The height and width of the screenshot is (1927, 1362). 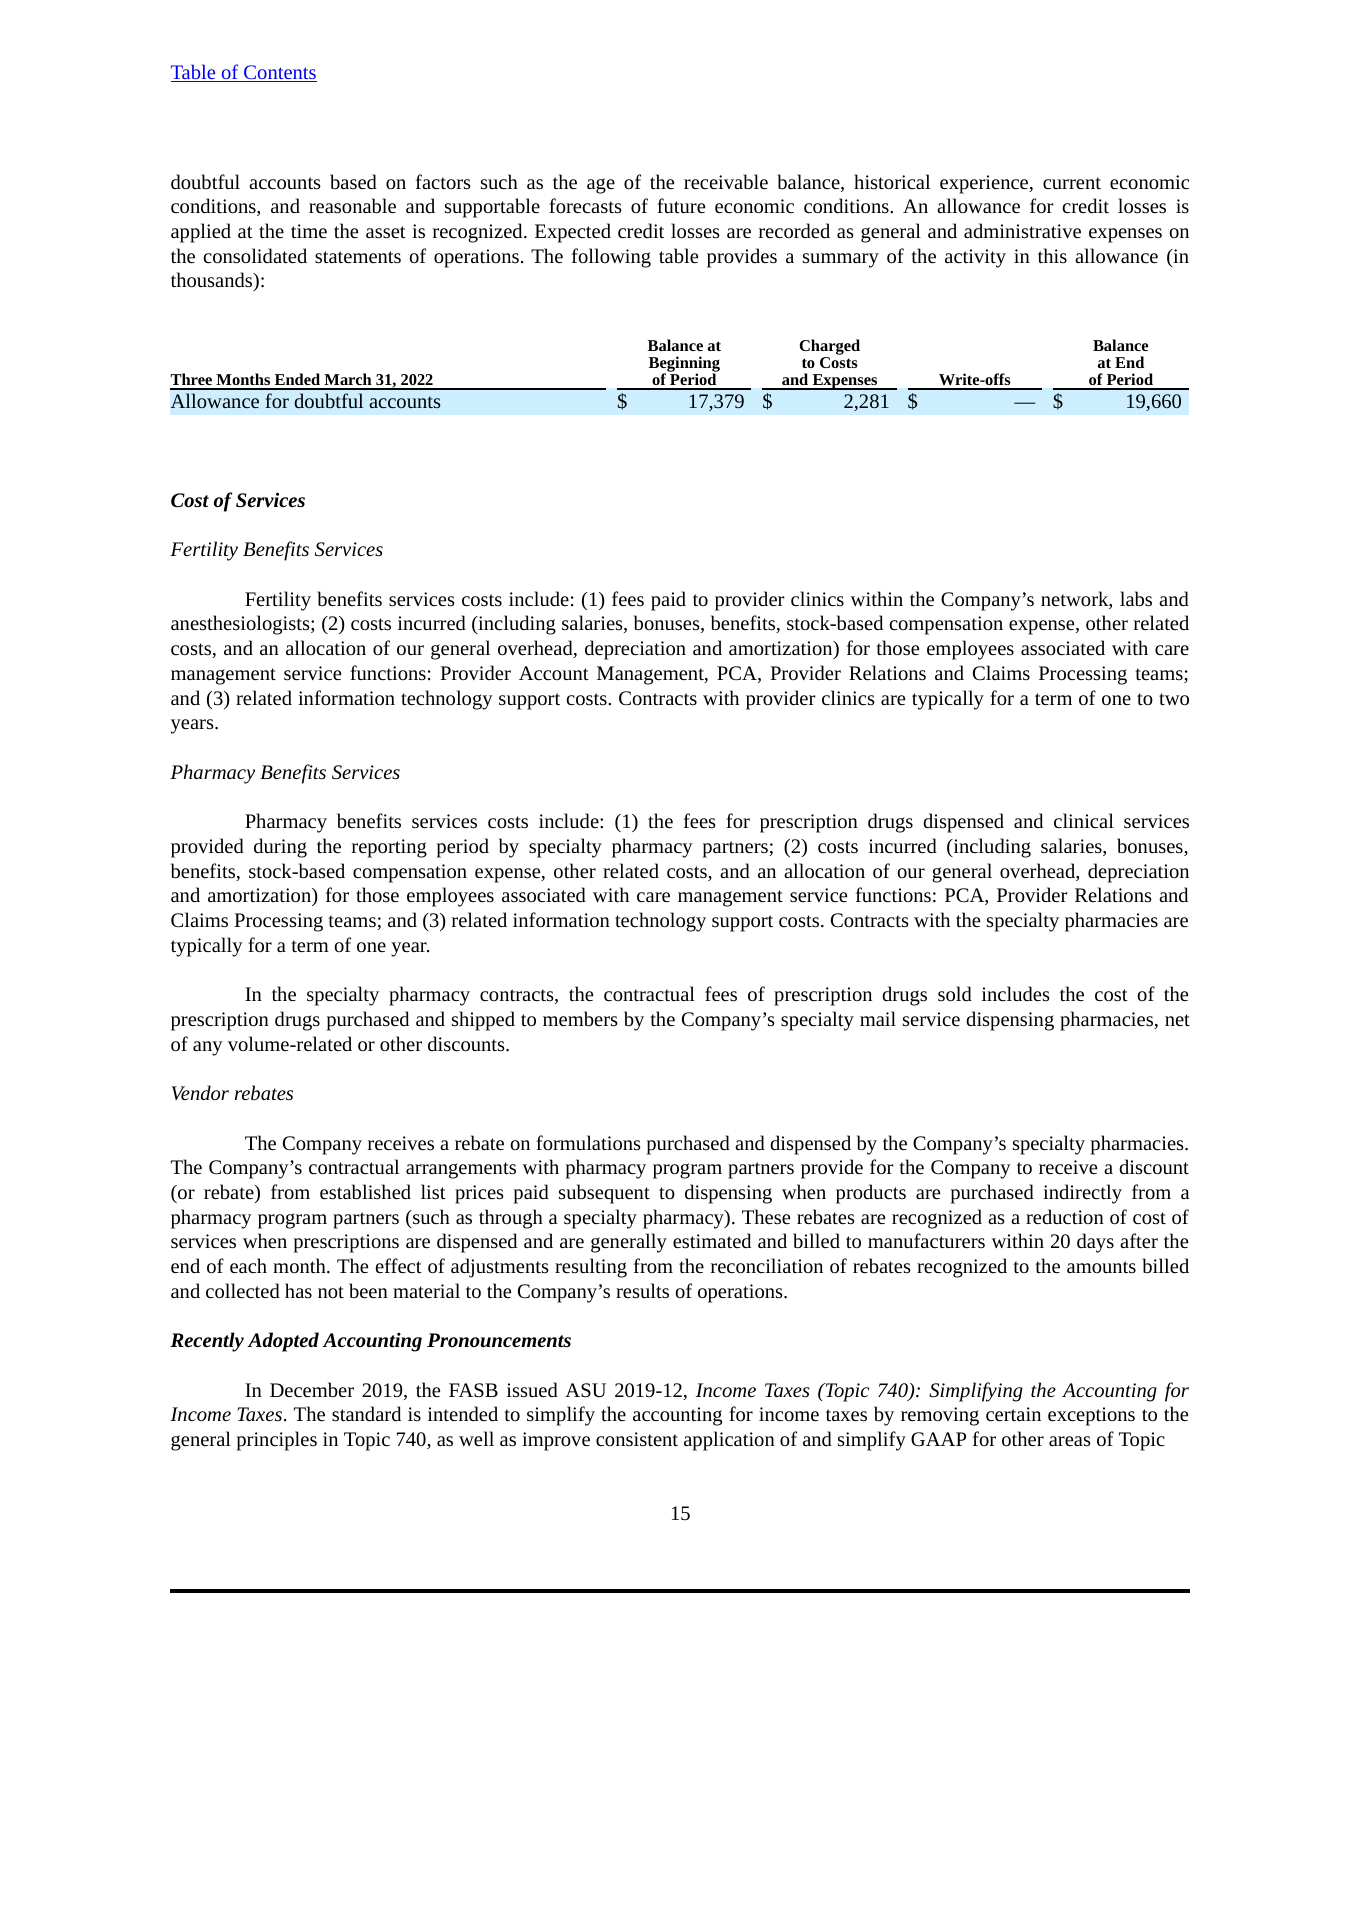 What do you see at coordinates (726, 181) in the screenshot?
I see `receivable` at bounding box center [726, 181].
